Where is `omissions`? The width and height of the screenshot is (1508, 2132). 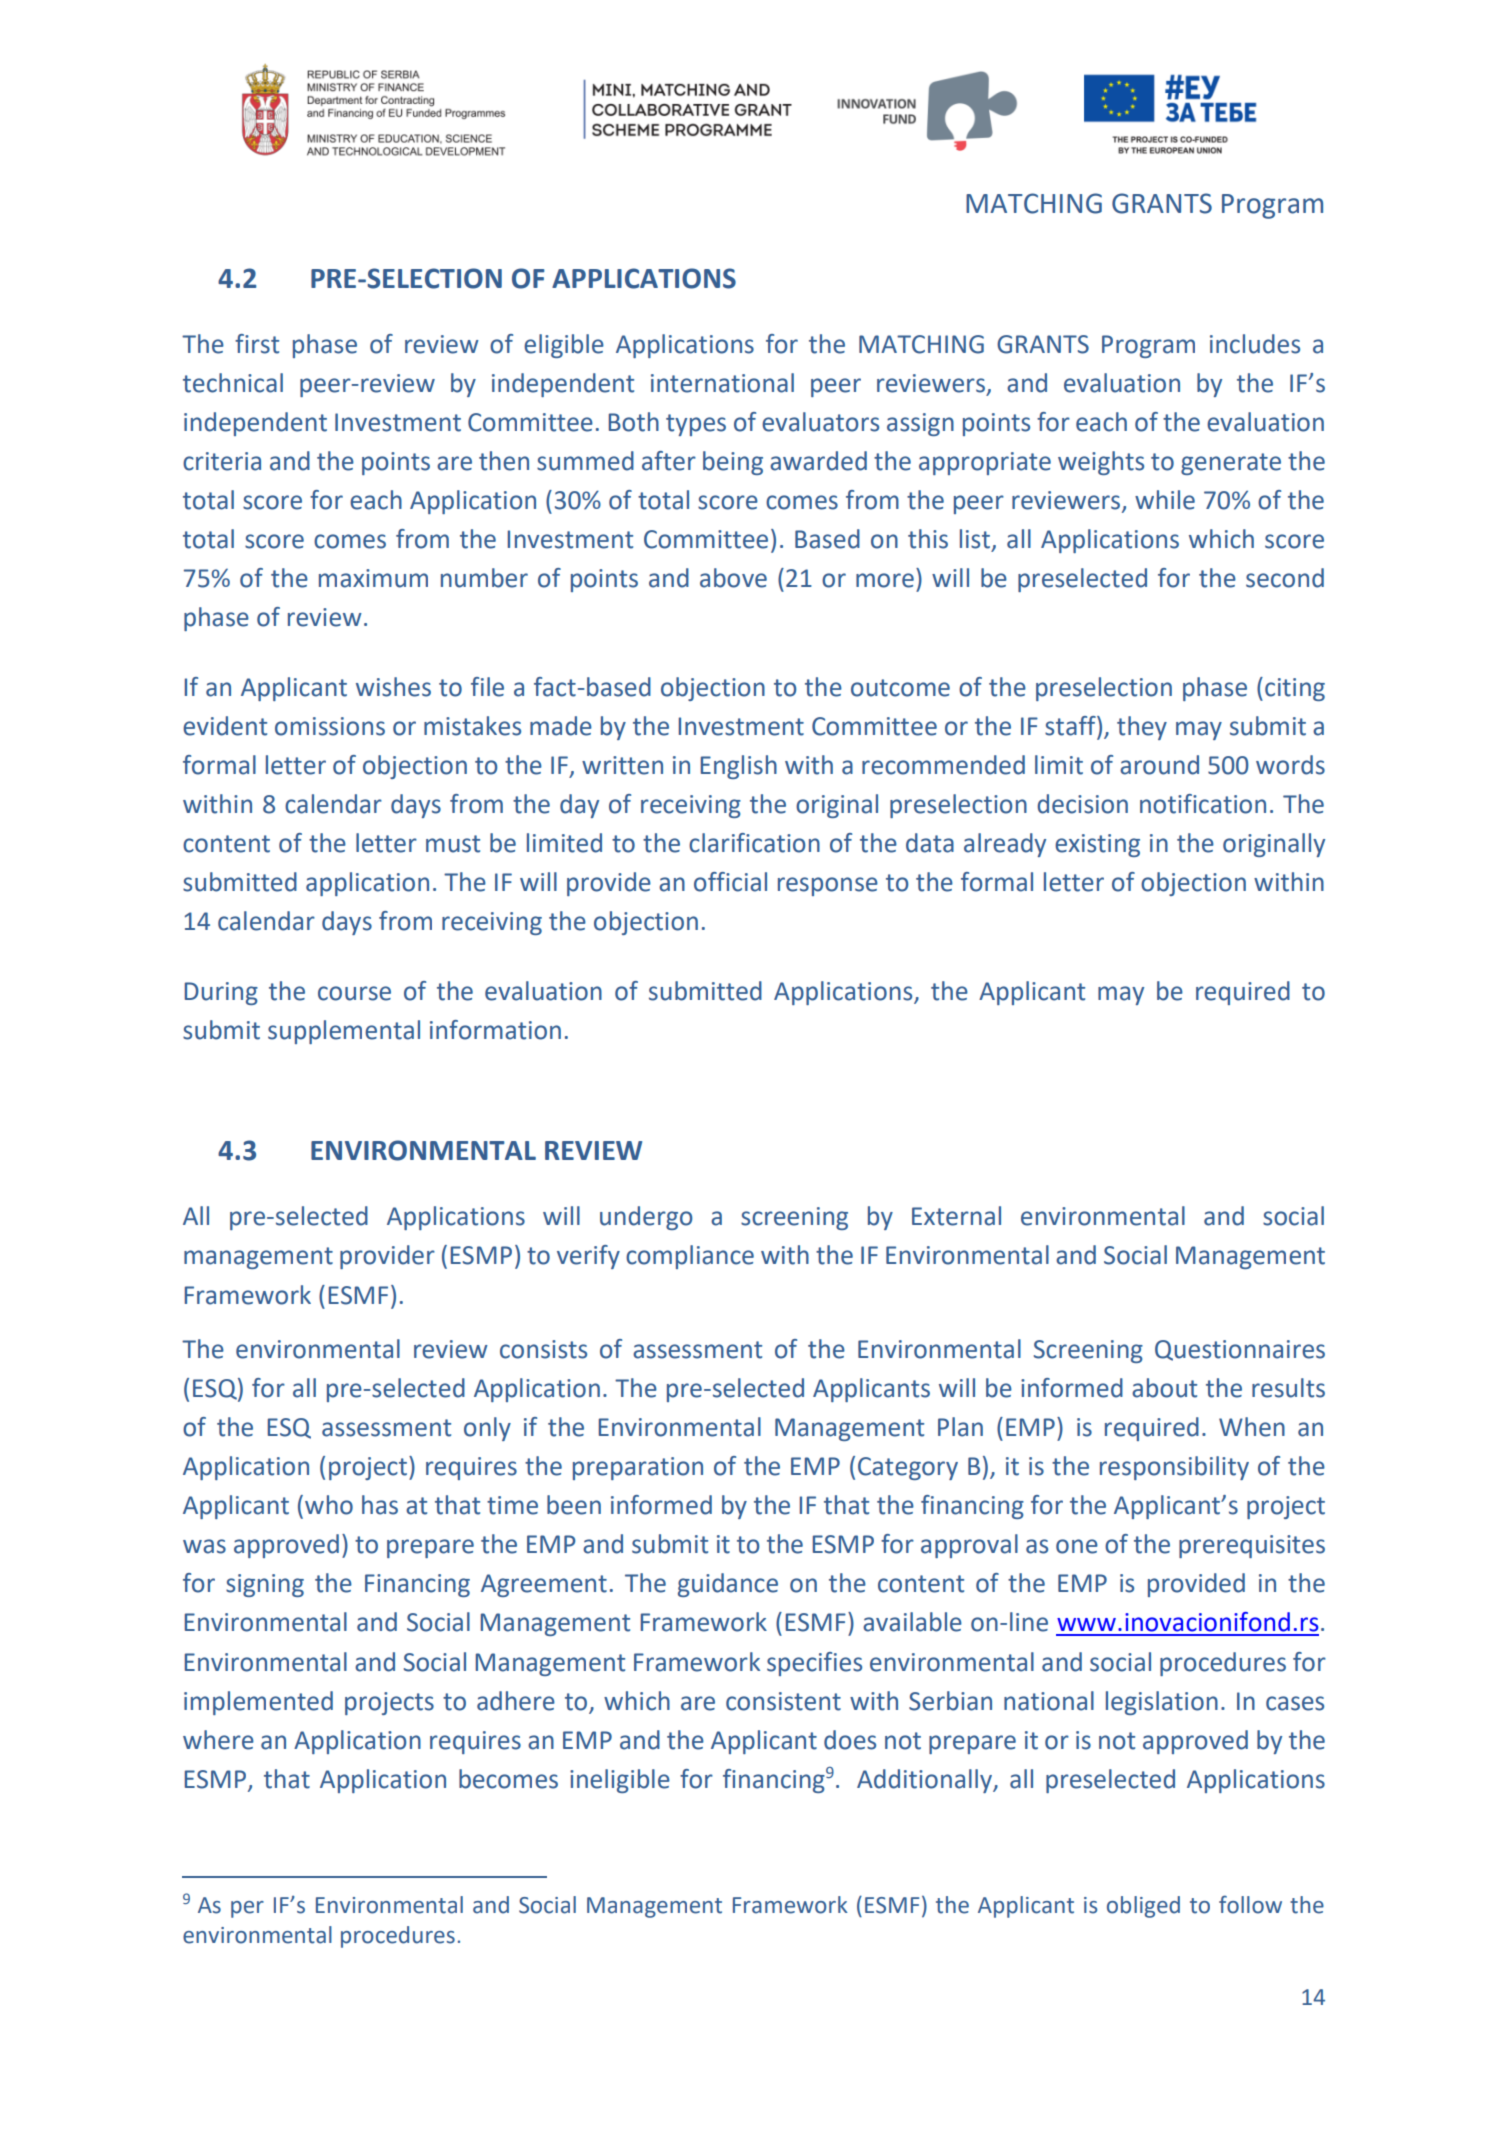
omissions is located at coordinates (330, 726).
